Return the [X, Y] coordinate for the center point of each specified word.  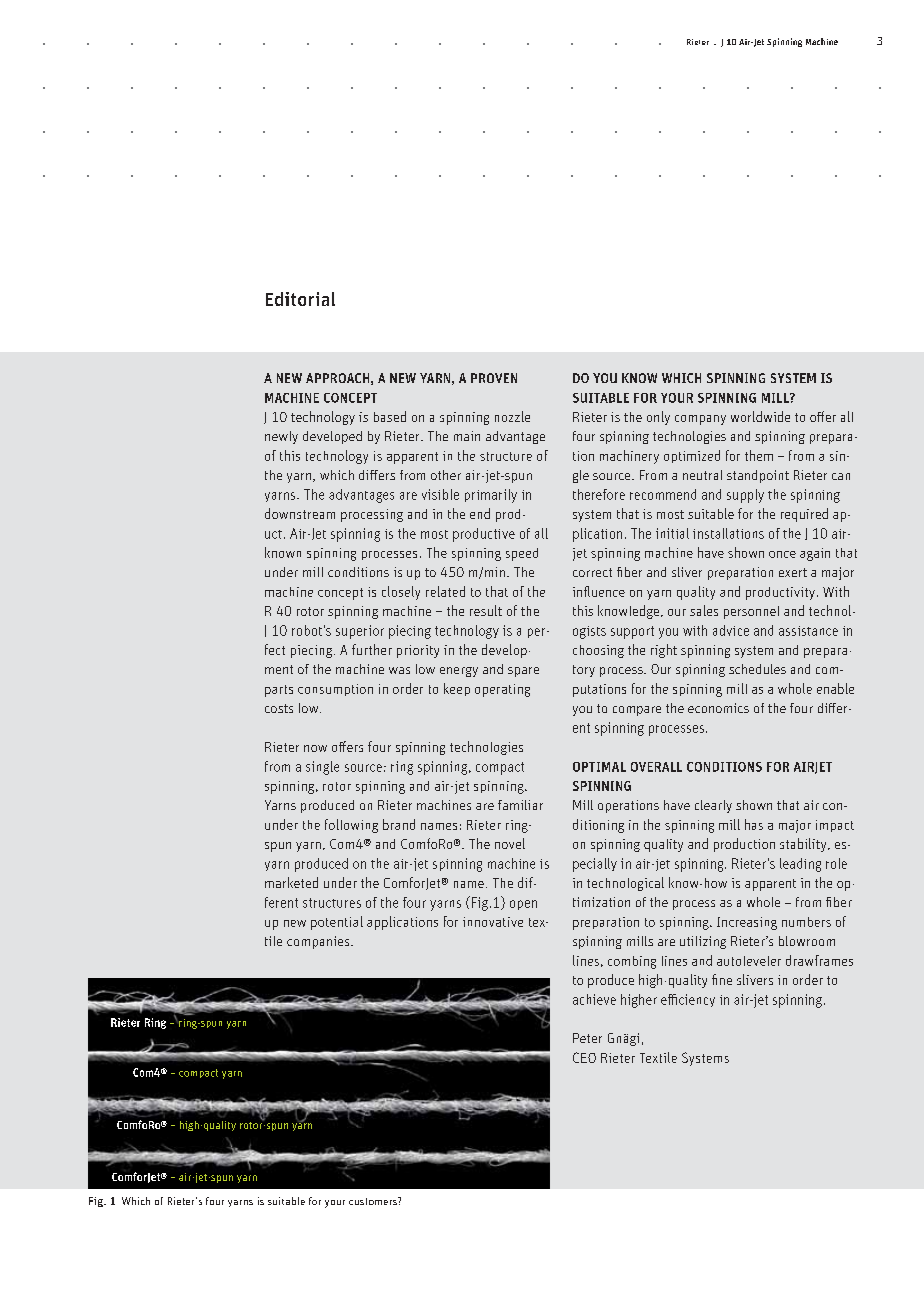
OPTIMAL [599, 767]
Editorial [300, 299]
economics [718, 708]
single [322, 768]
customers [374, 1201]
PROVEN [494, 378]
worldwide [760, 416]
